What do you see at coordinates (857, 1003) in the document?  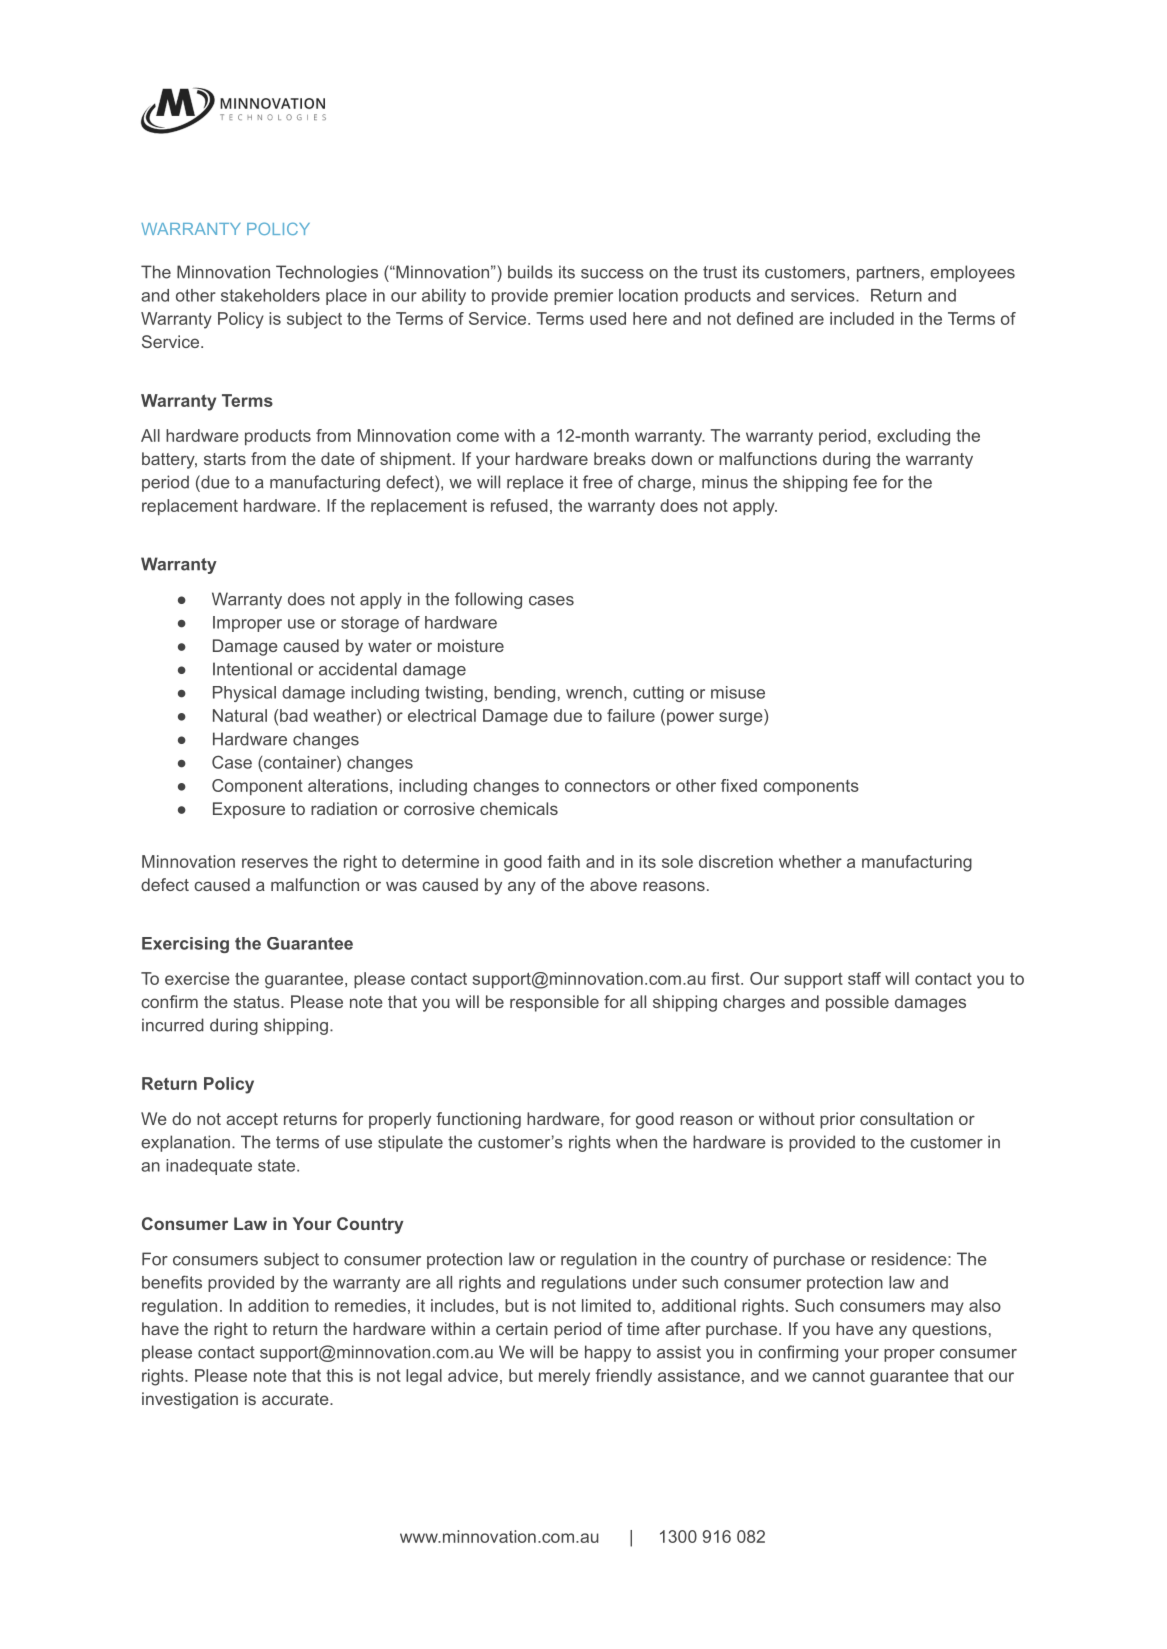 I see `possible` at bounding box center [857, 1003].
